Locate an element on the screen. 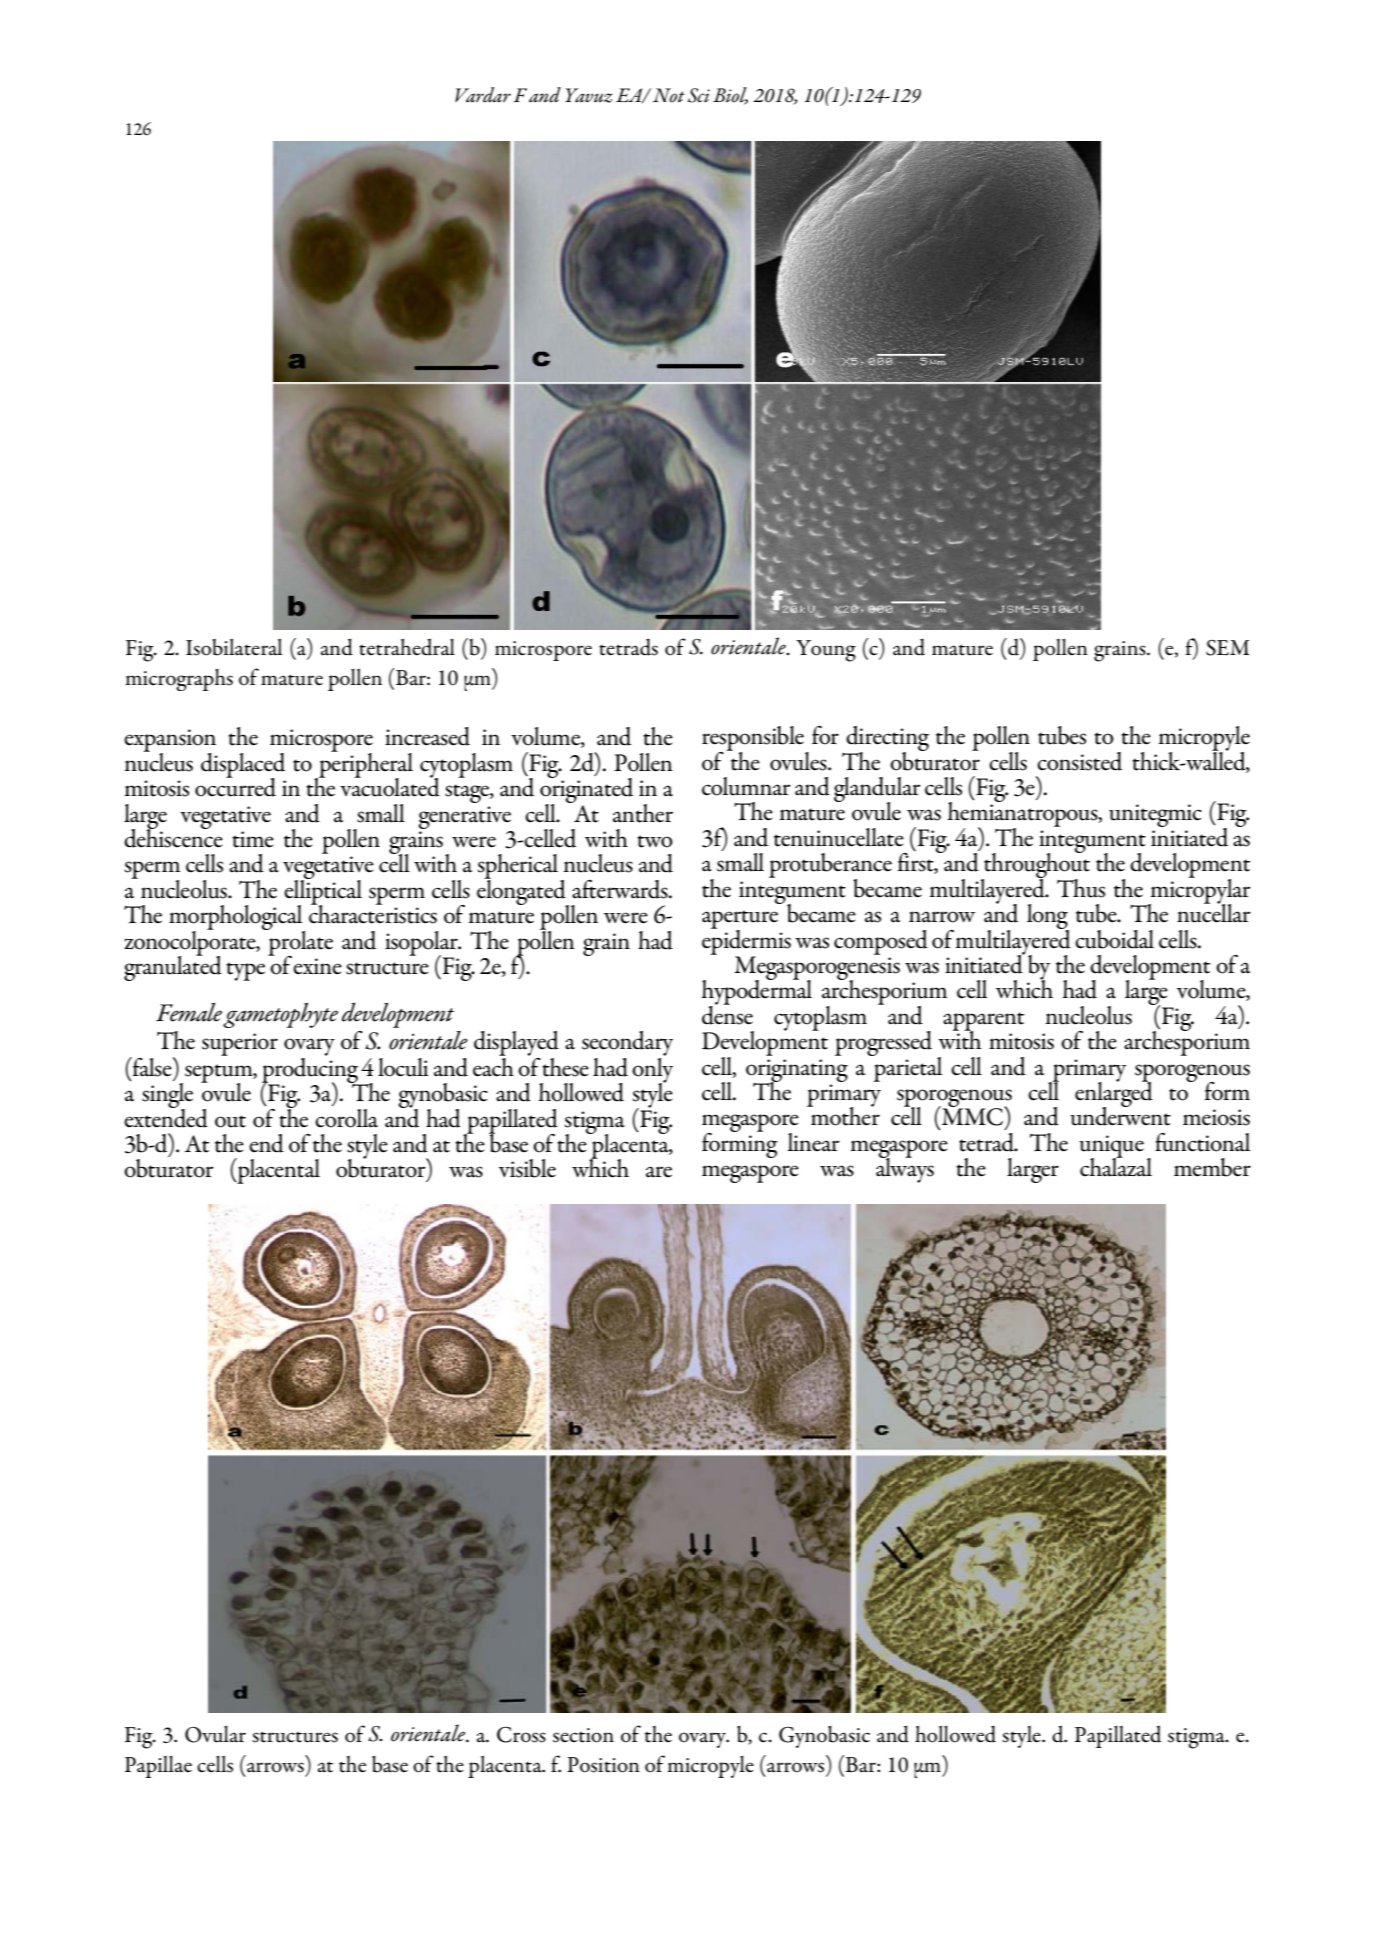 The width and height of the screenshot is (1374, 1943). Sci is located at coordinates (699, 95).
